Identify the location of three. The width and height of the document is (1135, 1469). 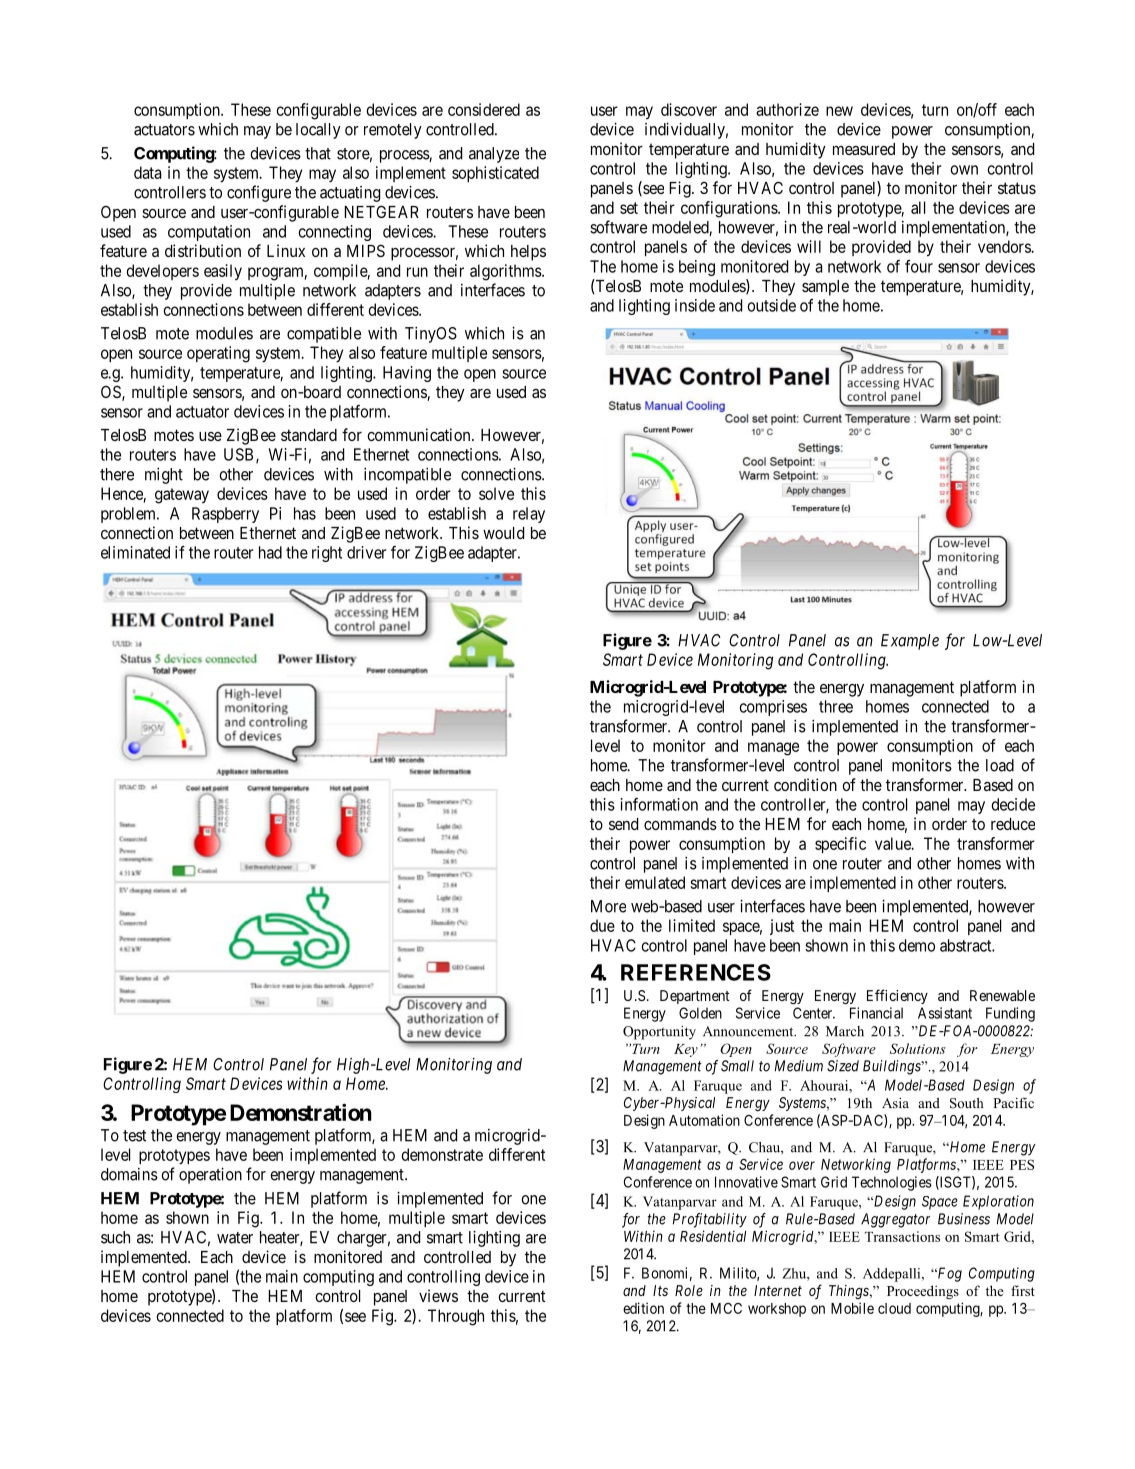
(836, 706).
